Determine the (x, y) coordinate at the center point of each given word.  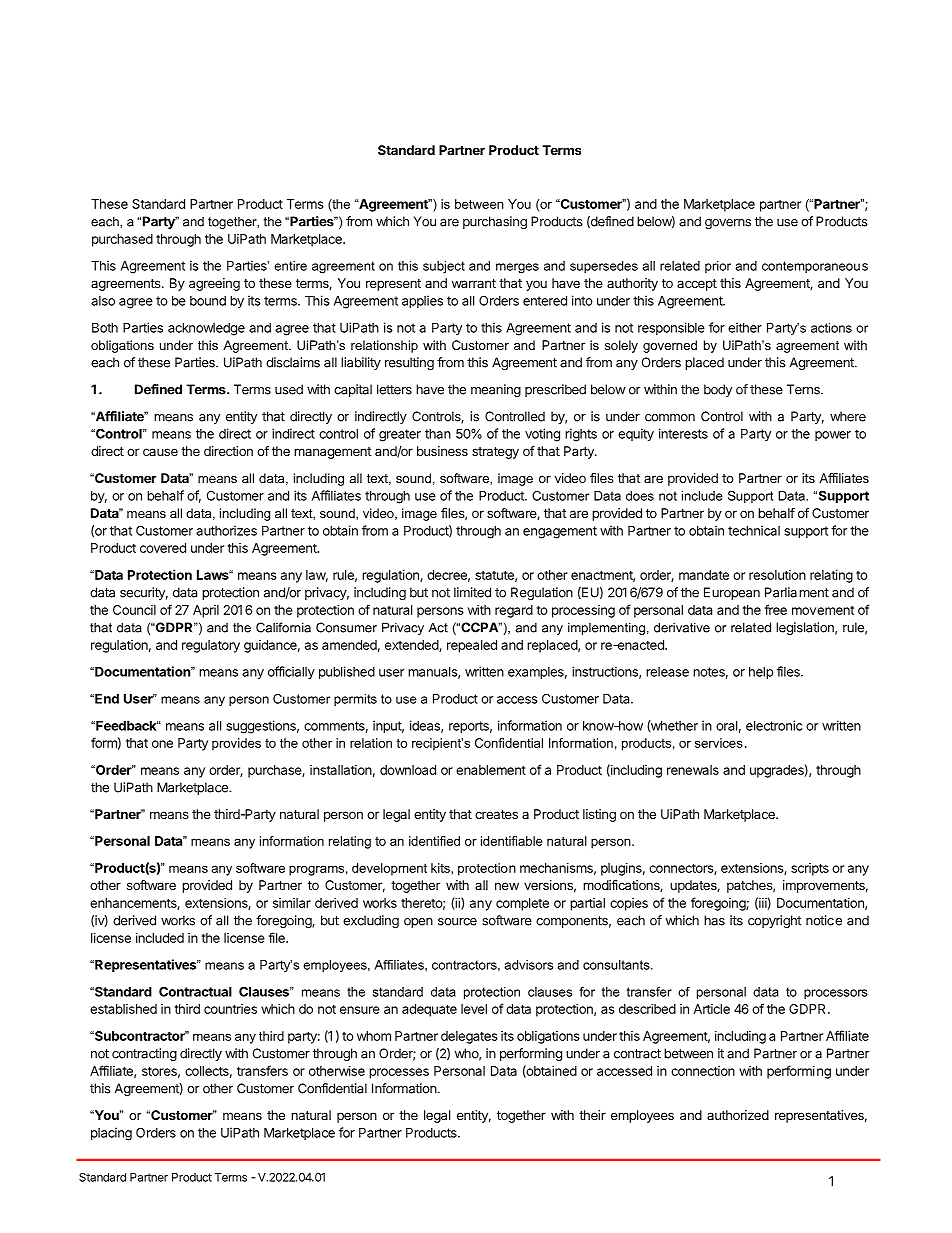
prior (718, 267)
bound (208, 301)
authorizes (226, 530)
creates (496, 814)
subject (444, 267)
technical (754, 530)
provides (236, 744)
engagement (560, 532)
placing (111, 1134)
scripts (810, 869)
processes (399, 1073)
